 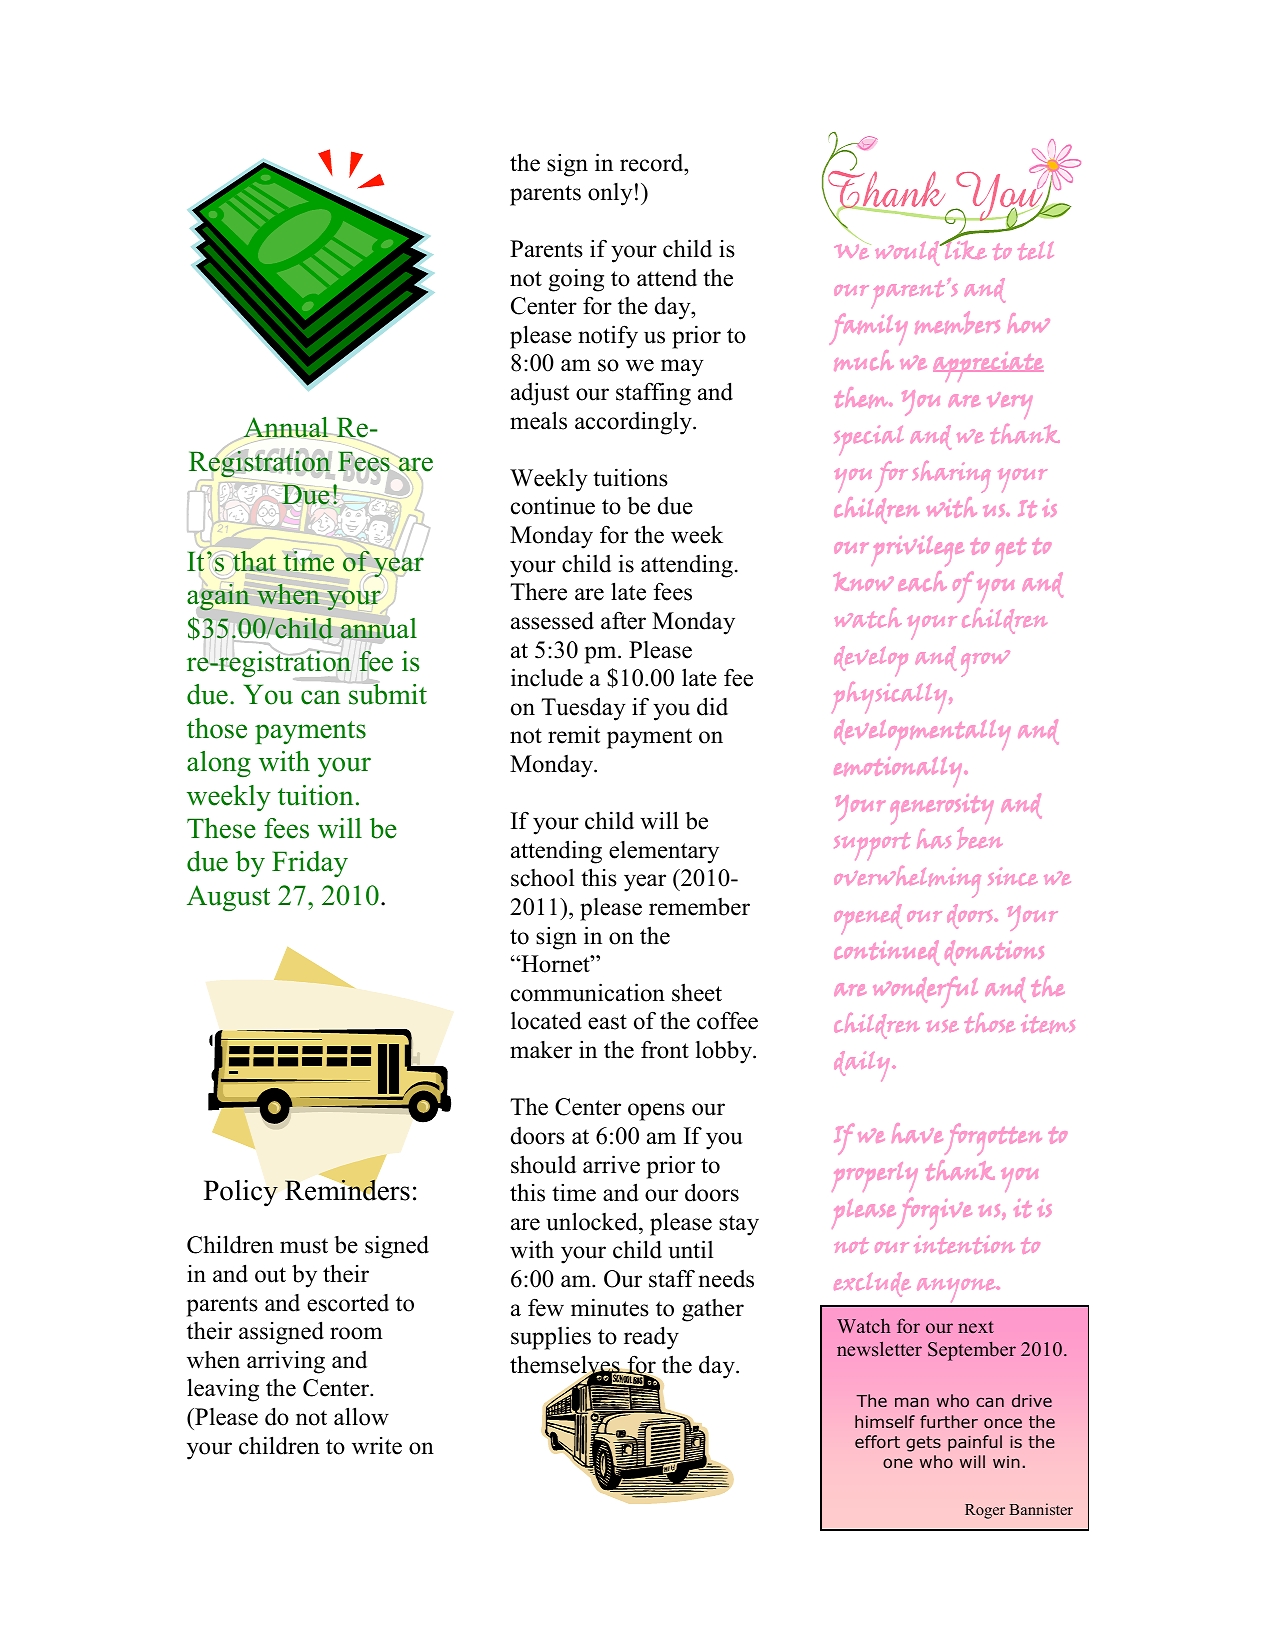 I want to click on Friday, so click(x=310, y=864).
